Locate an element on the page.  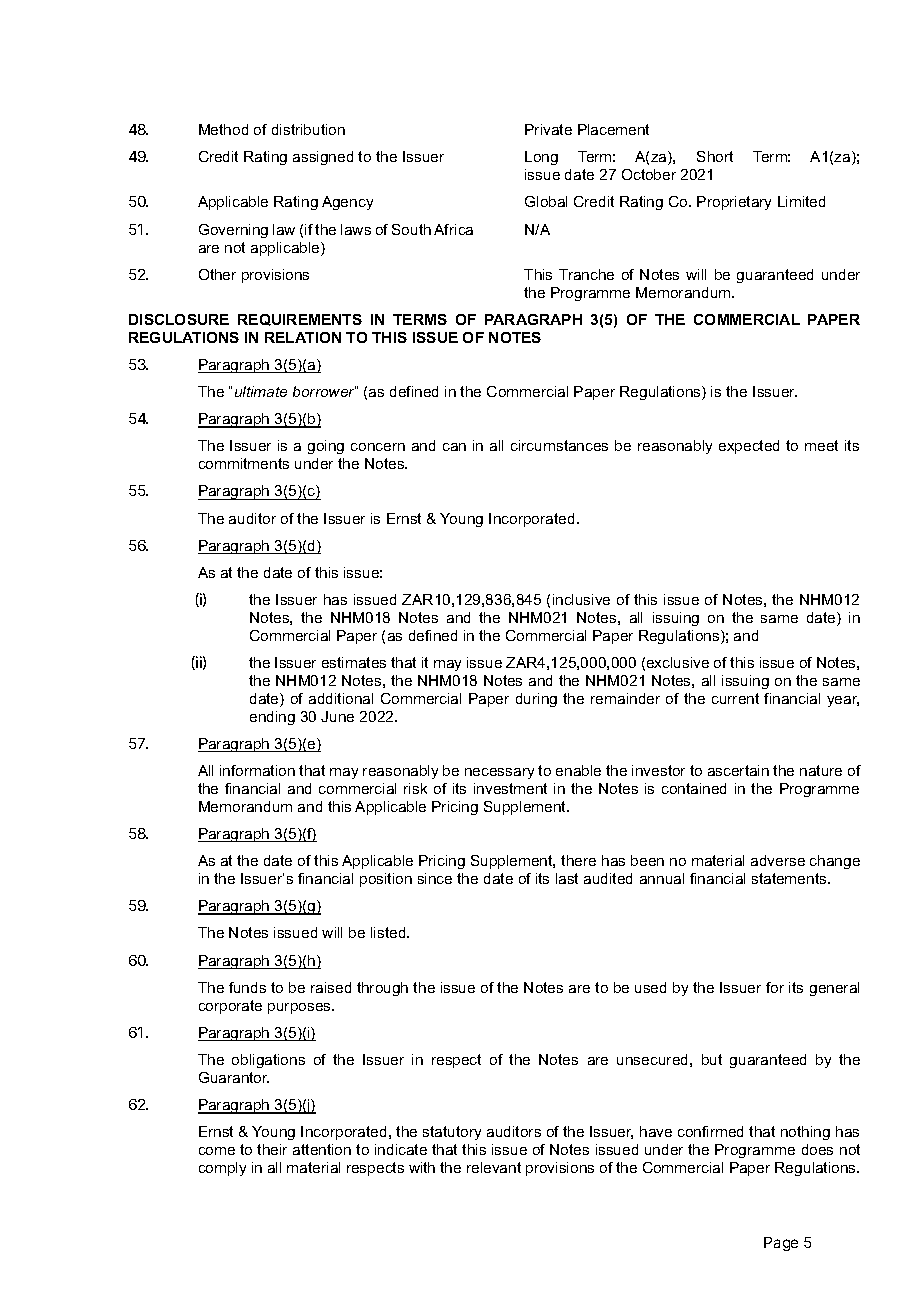
Page is located at coordinates (781, 1244).
